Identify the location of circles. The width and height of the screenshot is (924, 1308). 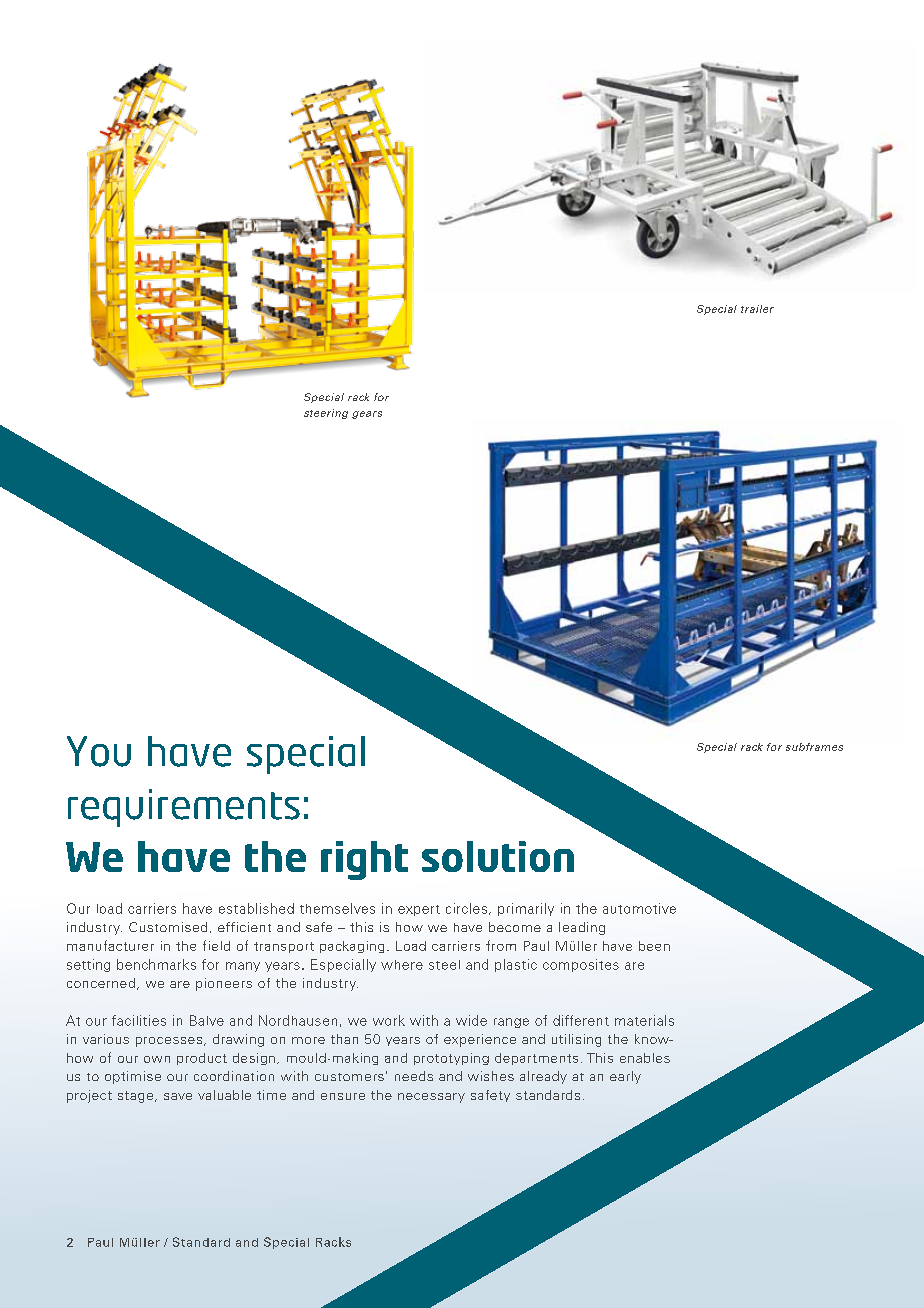
(468, 909).
